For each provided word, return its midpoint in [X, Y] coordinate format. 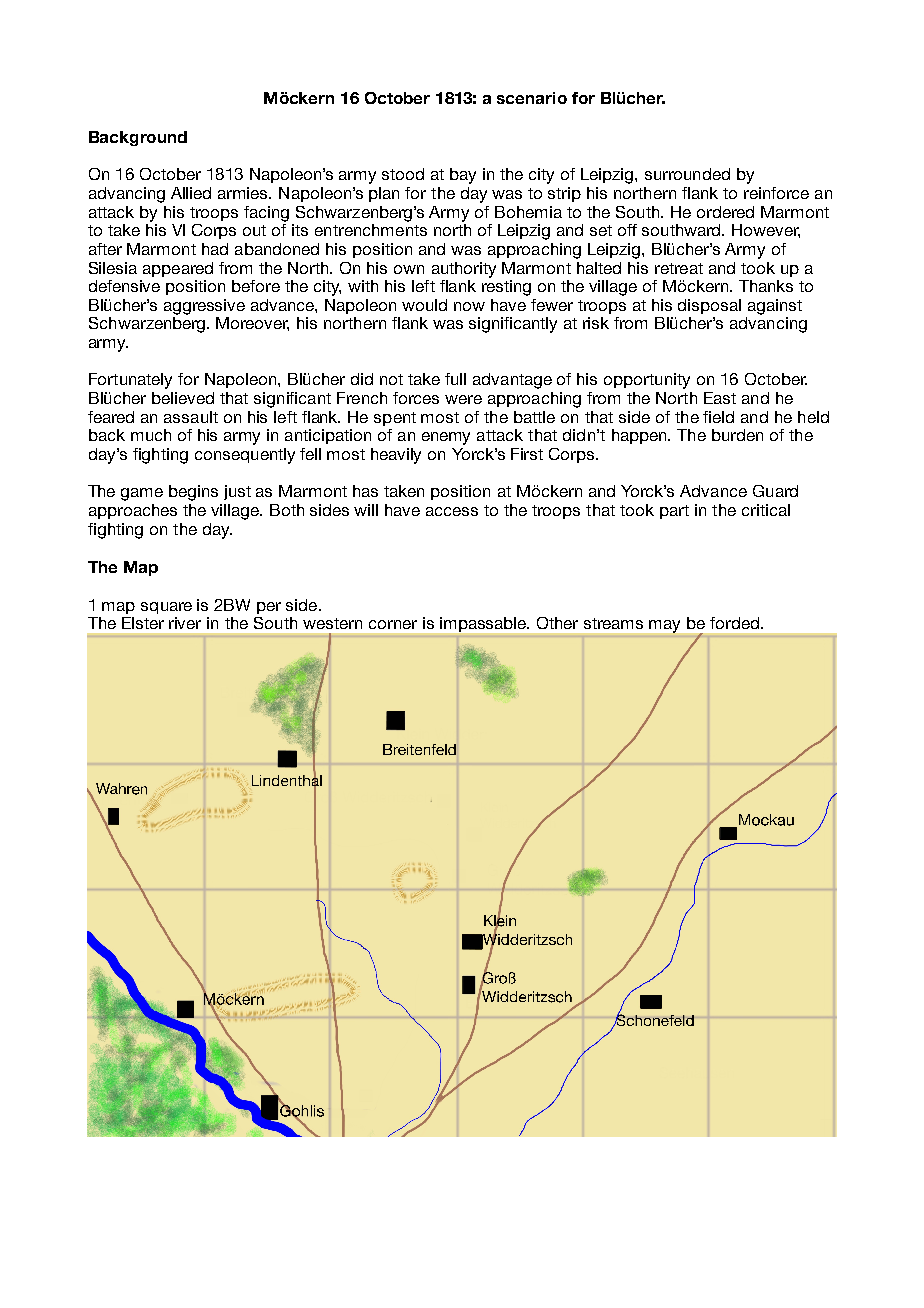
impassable [484, 624]
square [166, 608]
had [215, 249]
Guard [775, 491]
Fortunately [130, 381]
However [766, 231]
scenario [532, 98]
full [455, 379]
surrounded [687, 174]
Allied [191, 193]
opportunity [647, 381]
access [452, 511]
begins [193, 493]
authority [464, 270]
